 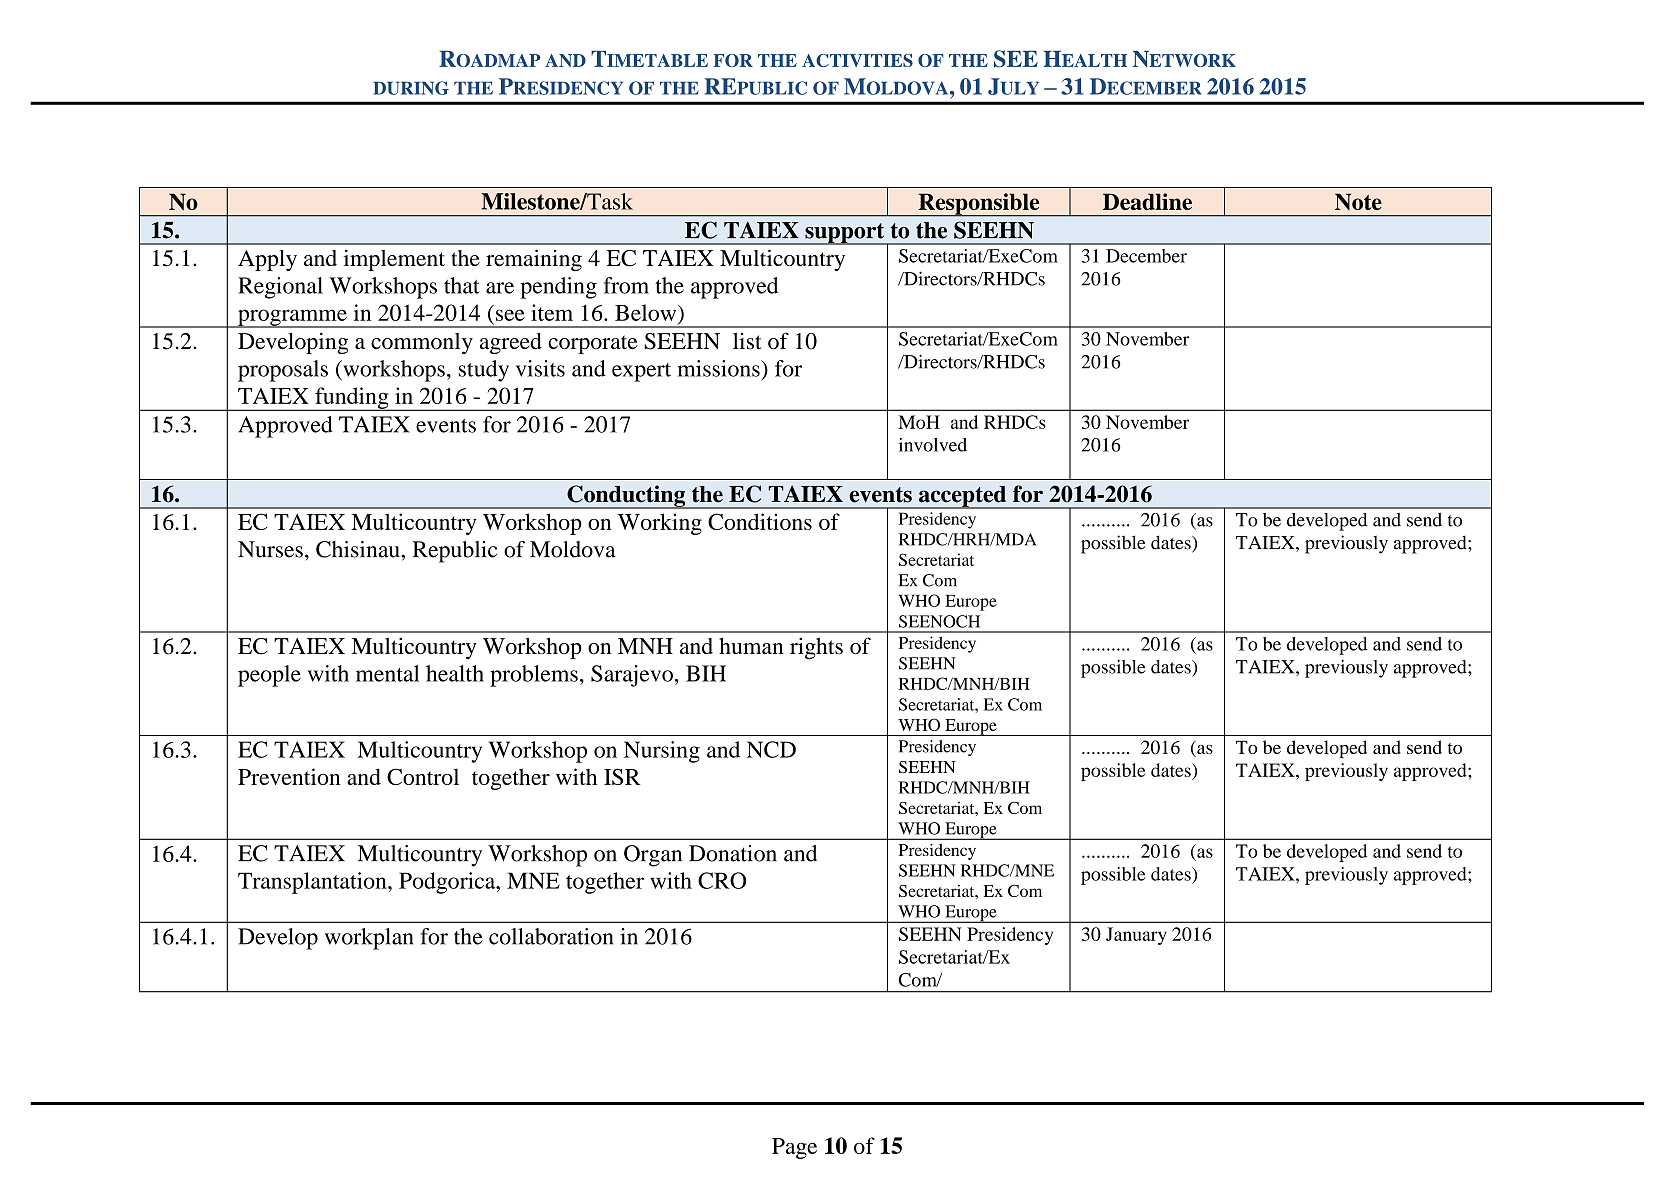 I want to click on Transplantation, so click(x=313, y=883).
